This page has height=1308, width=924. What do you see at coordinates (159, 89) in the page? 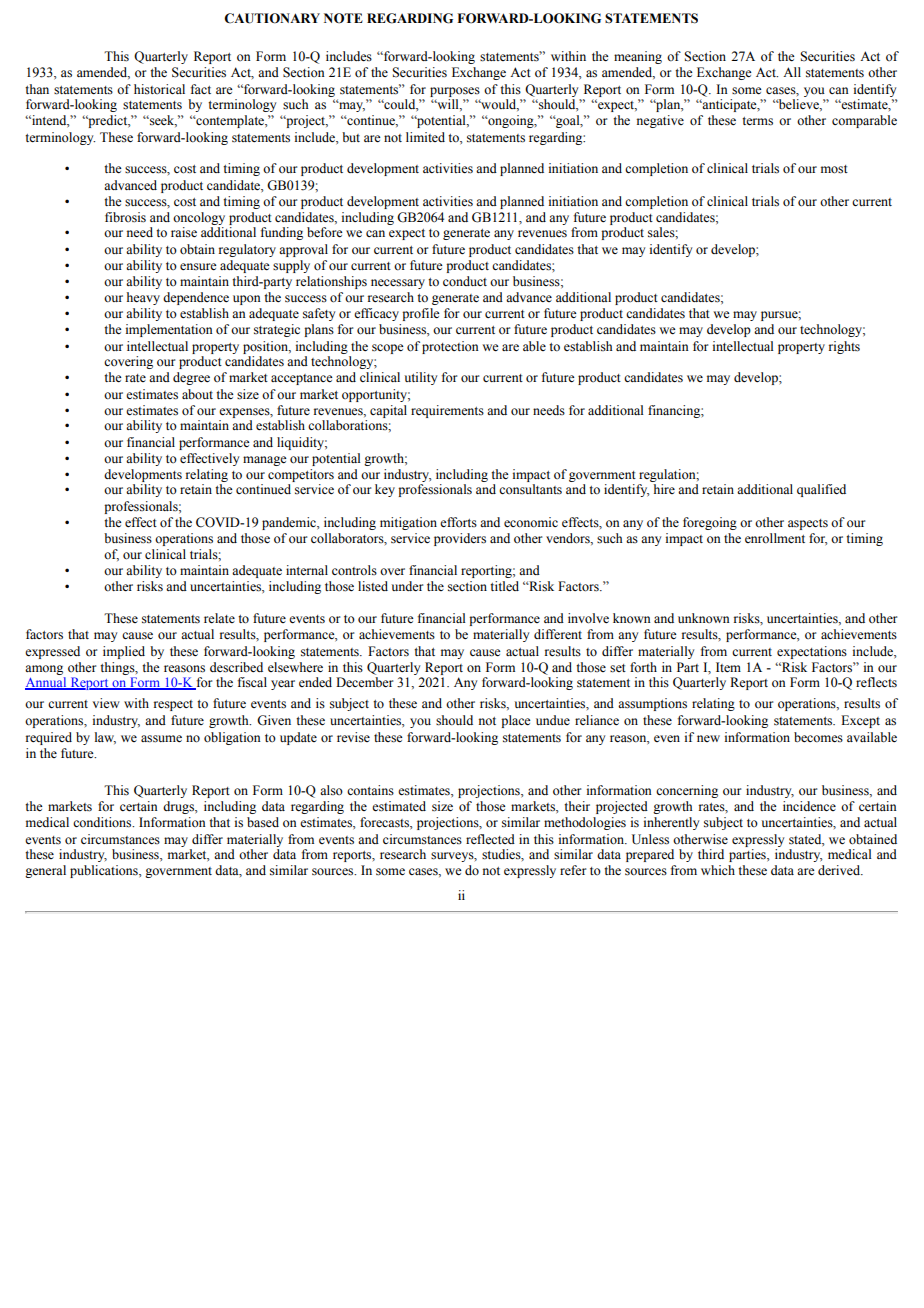
I see `historical` at bounding box center [159, 89].
